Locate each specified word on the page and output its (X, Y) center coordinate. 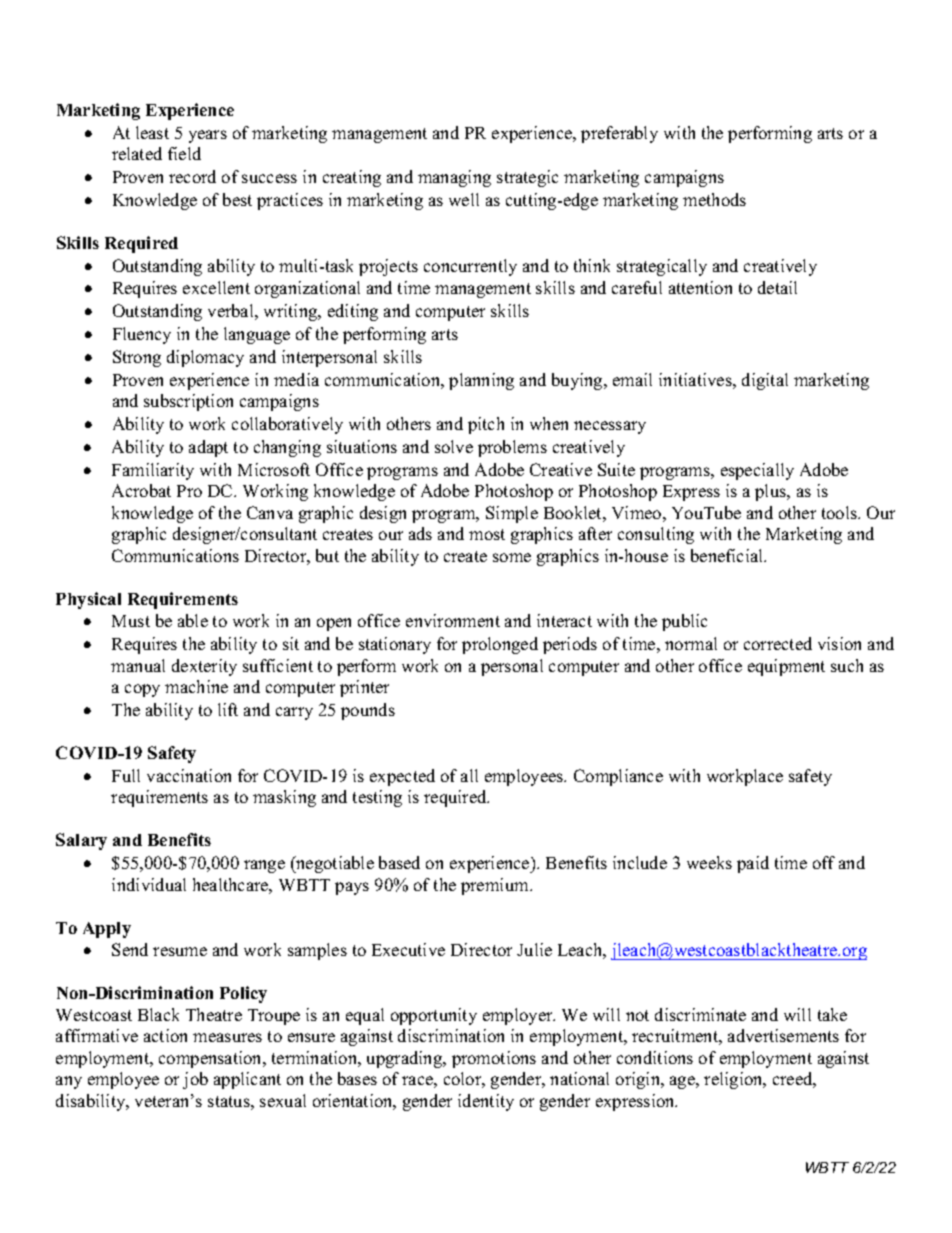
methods (714, 199)
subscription (188, 402)
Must (131, 621)
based (399, 862)
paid (753, 864)
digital (765, 381)
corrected (778, 643)
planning (481, 381)
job (195, 1080)
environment (453, 620)
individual (149, 884)
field (184, 153)
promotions (494, 1059)
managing (454, 178)
